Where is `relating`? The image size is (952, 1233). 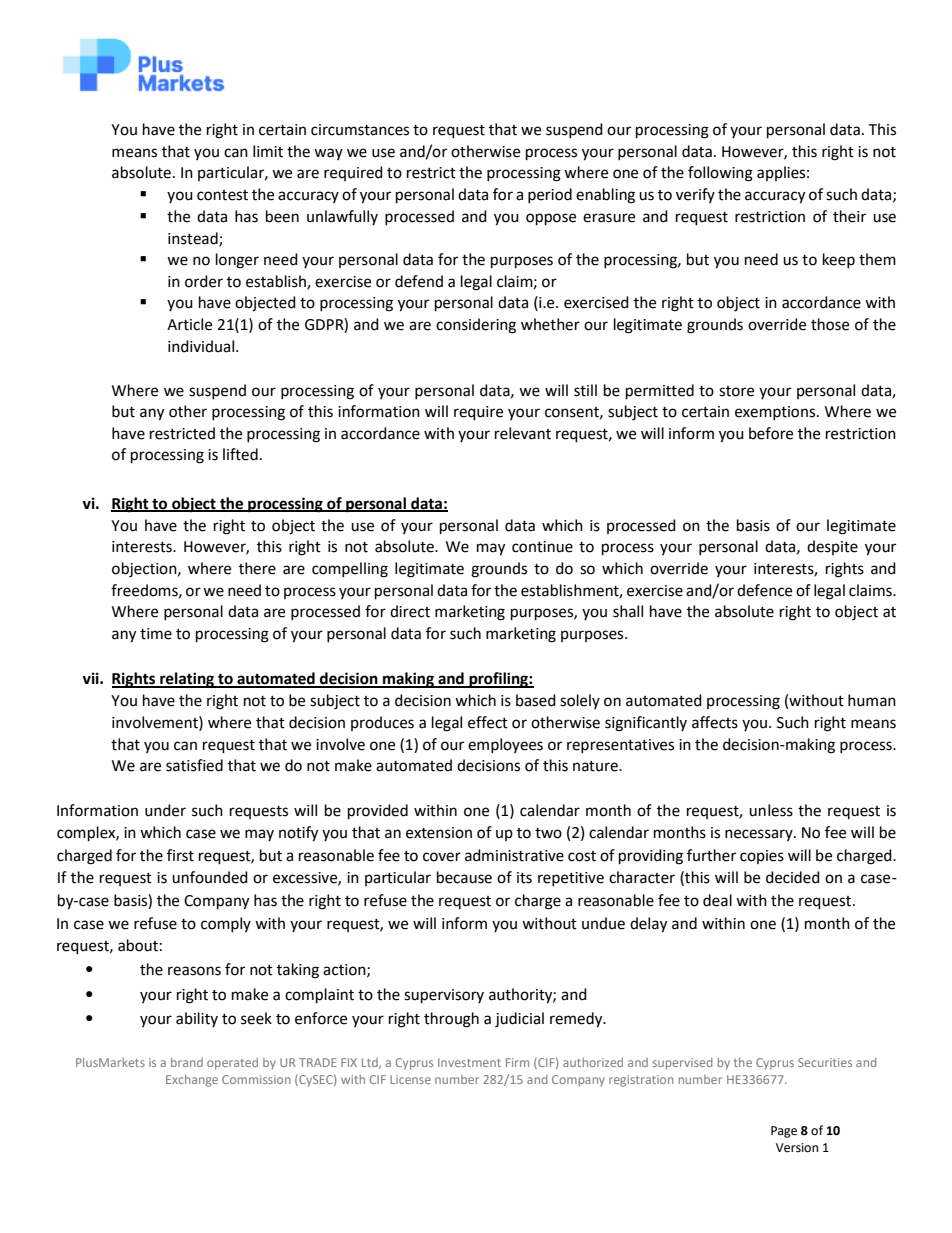
relating is located at coordinates (187, 680).
